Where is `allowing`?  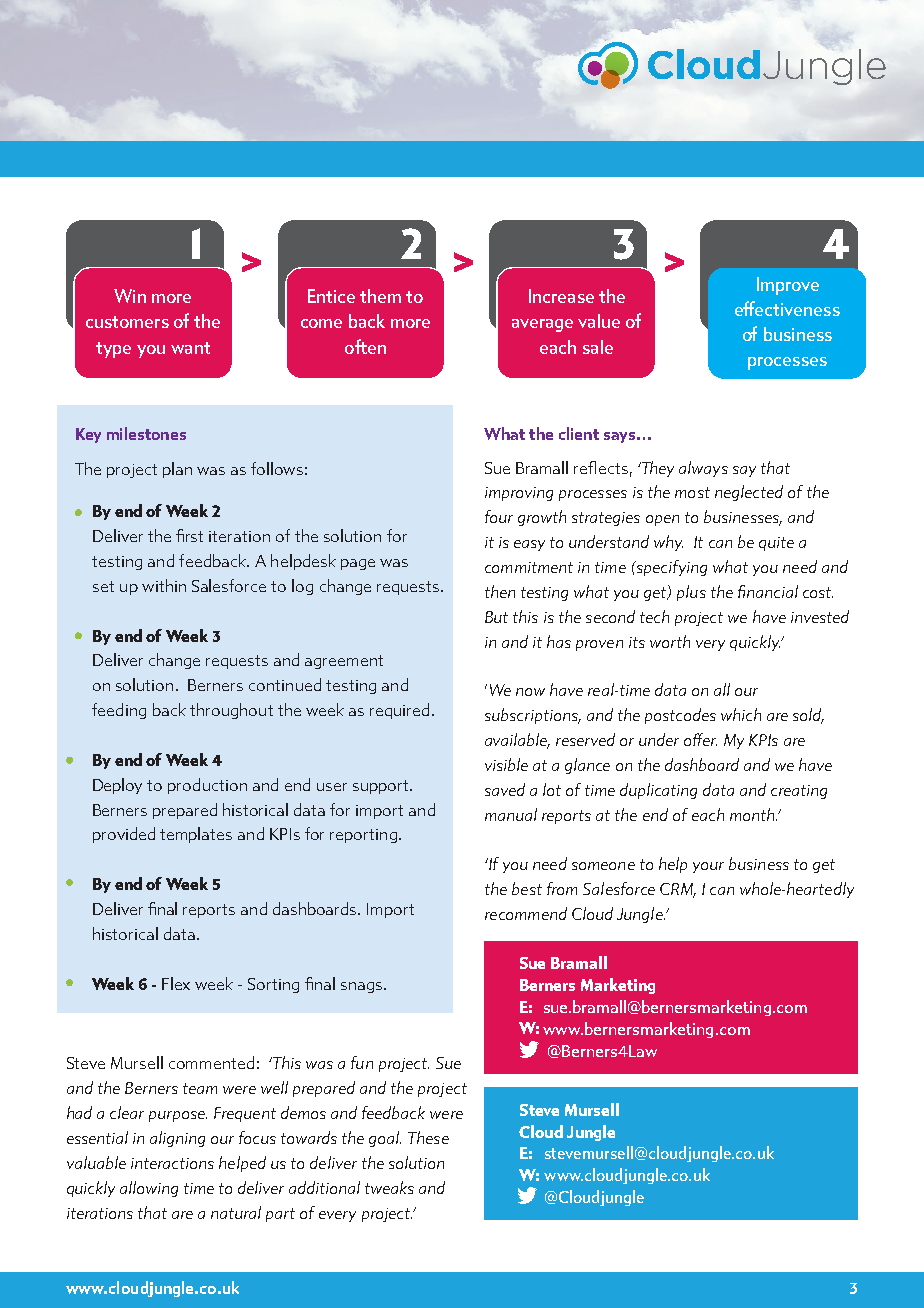 allowing is located at coordinates (149, 1189).
